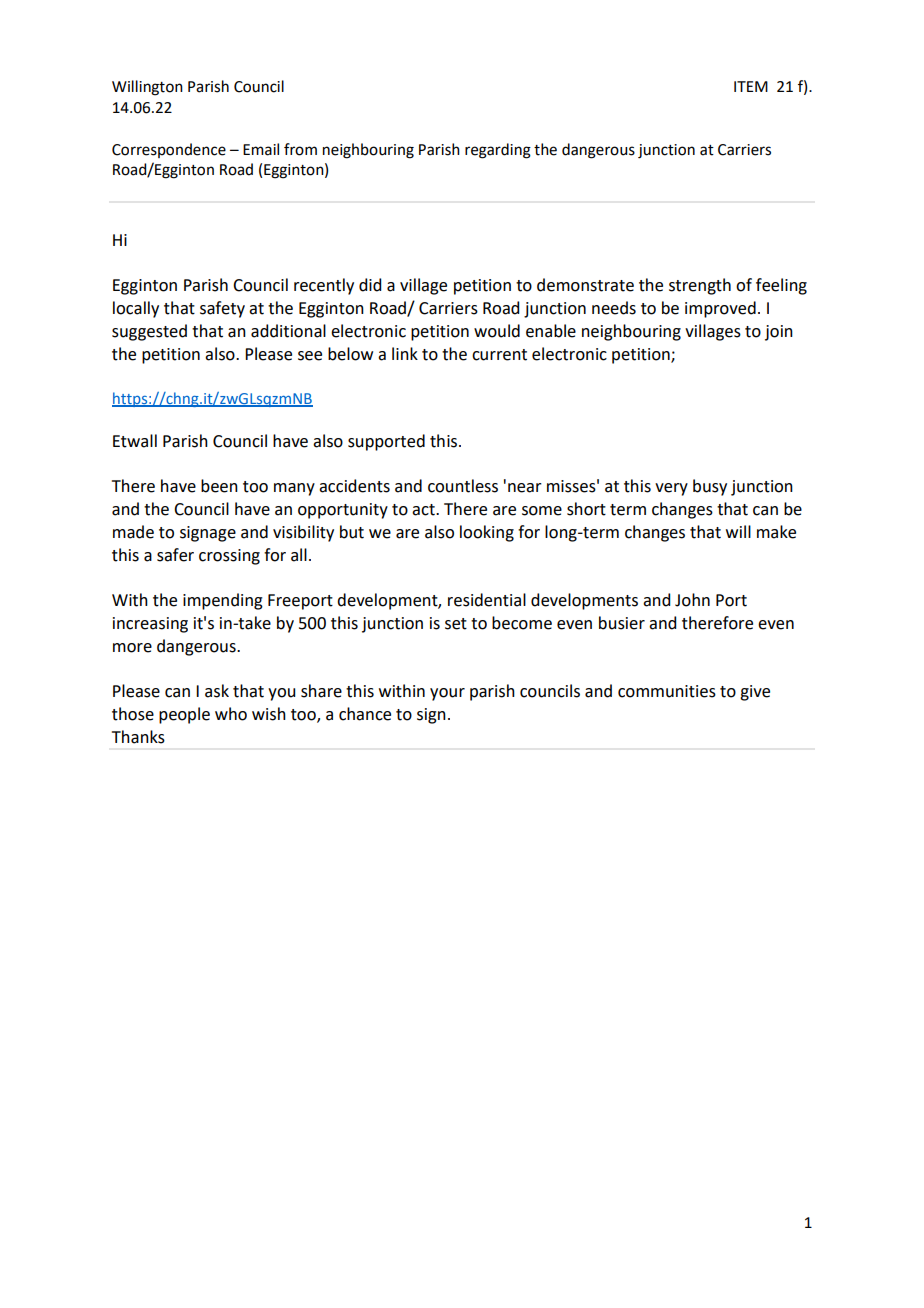 The width and height of the screenshot is (924, 1308). Describe the element at coordinates (169, 150) in the screenshot. I see `Correspondence` at that location.
